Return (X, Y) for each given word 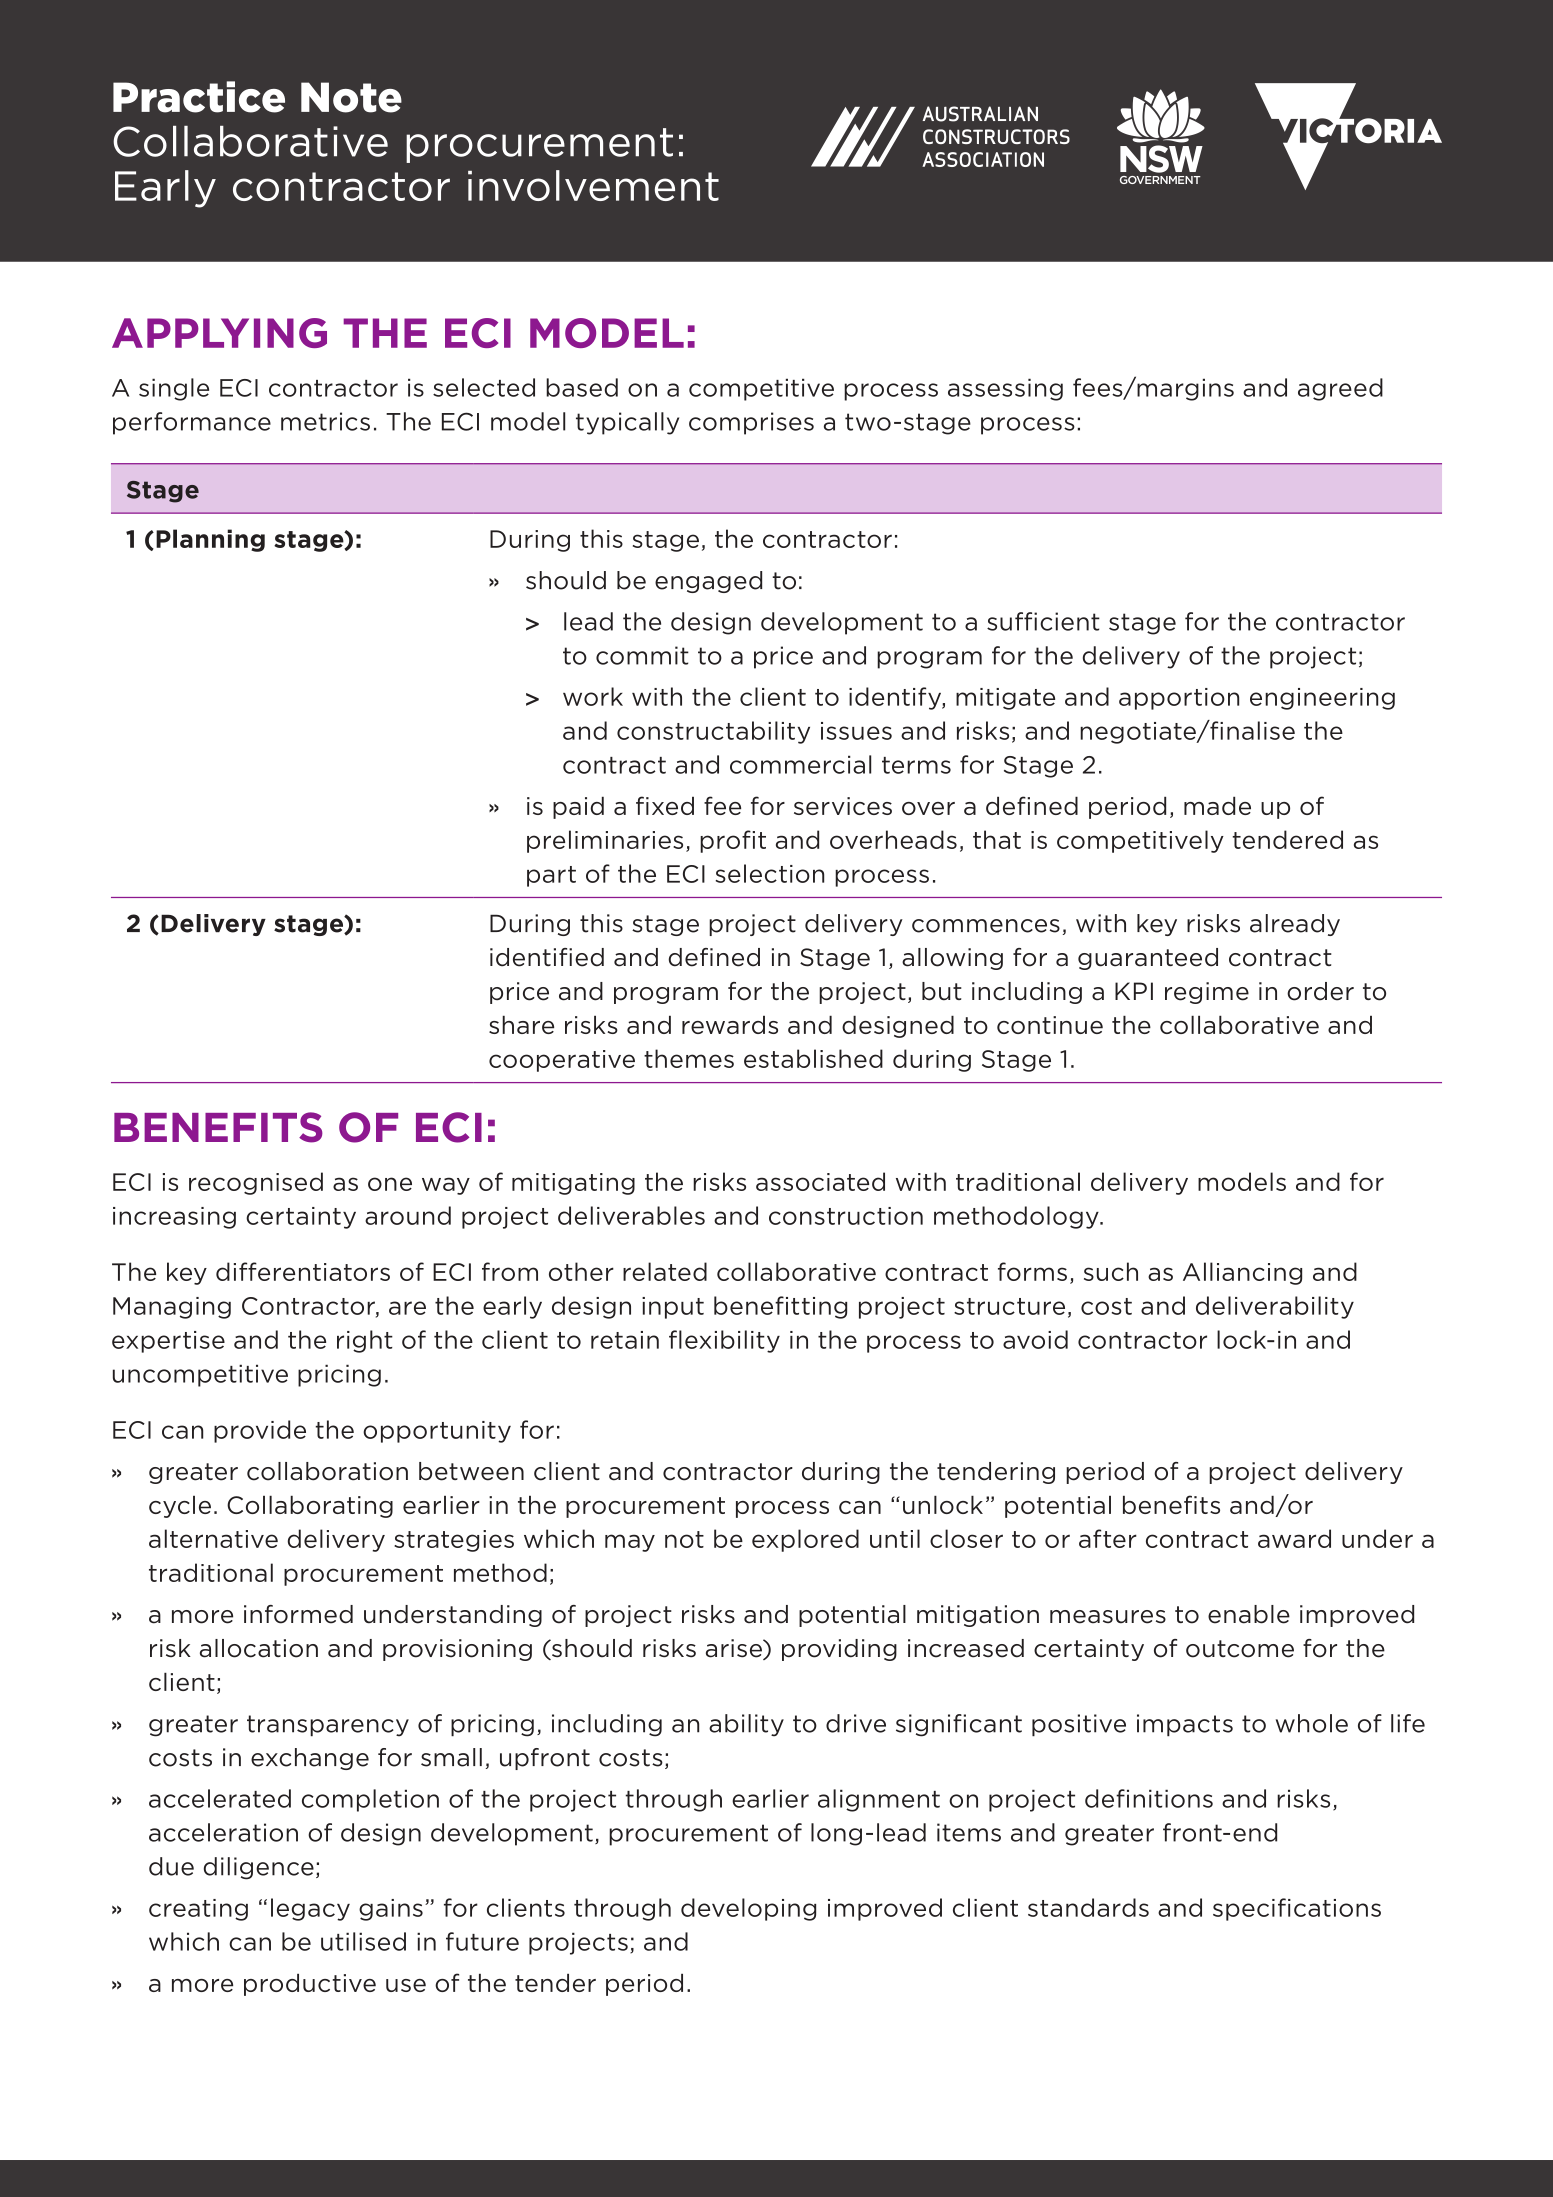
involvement (593, 185)
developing (748, 1909)
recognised (256, 1183)
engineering (1322, 699)
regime (1207, 993)
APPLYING (219, 333)
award (1294, 1538)
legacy (310, 1909)
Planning (210, 540)
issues (856, 731)
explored (805, 1540)
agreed (1340, 389)
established (813, 1058)
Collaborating (310, 1506)
